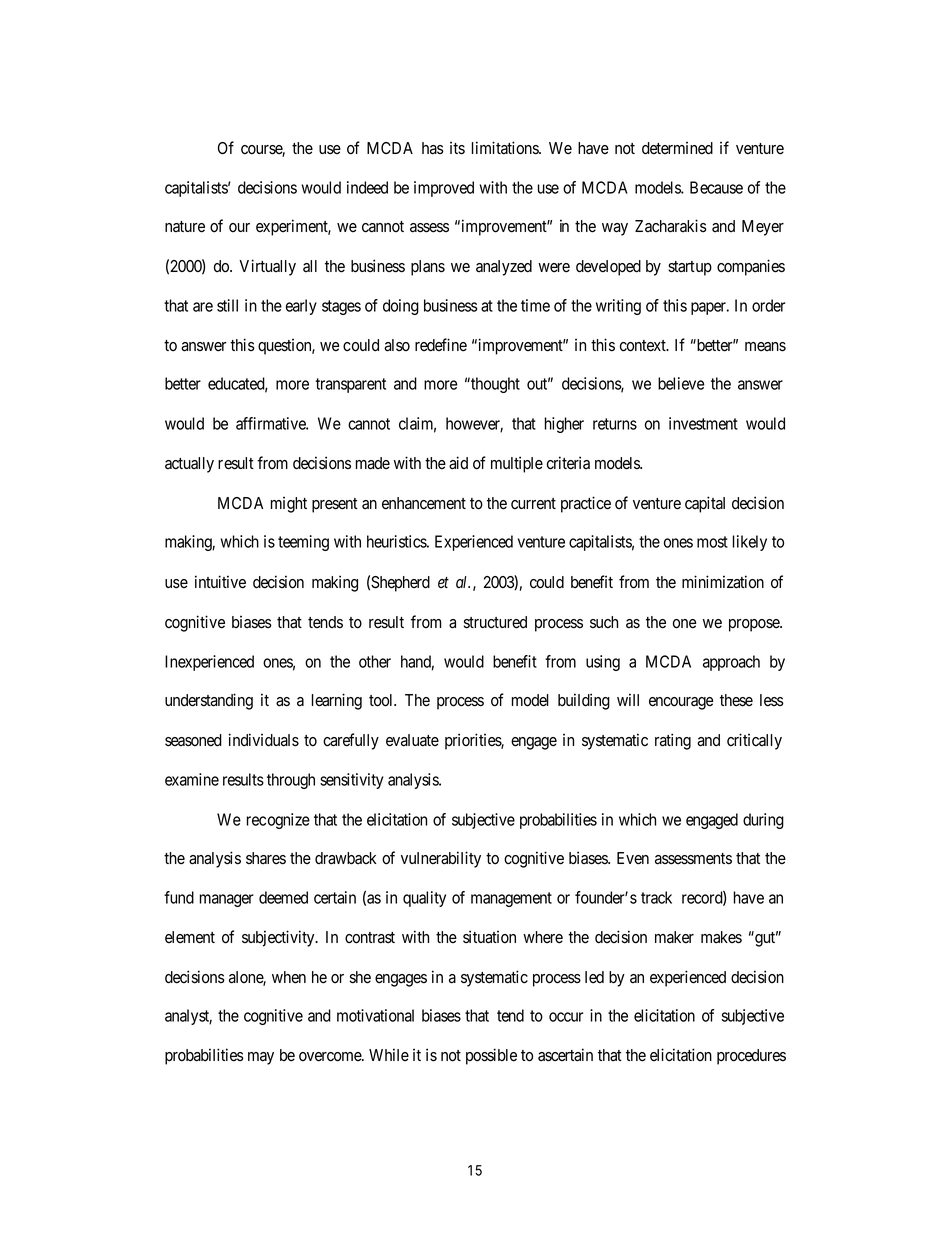 The image size is (952, 1233). Describe the element at coordinates (444, 189) in the screenshot. I see `improved` at that location.
